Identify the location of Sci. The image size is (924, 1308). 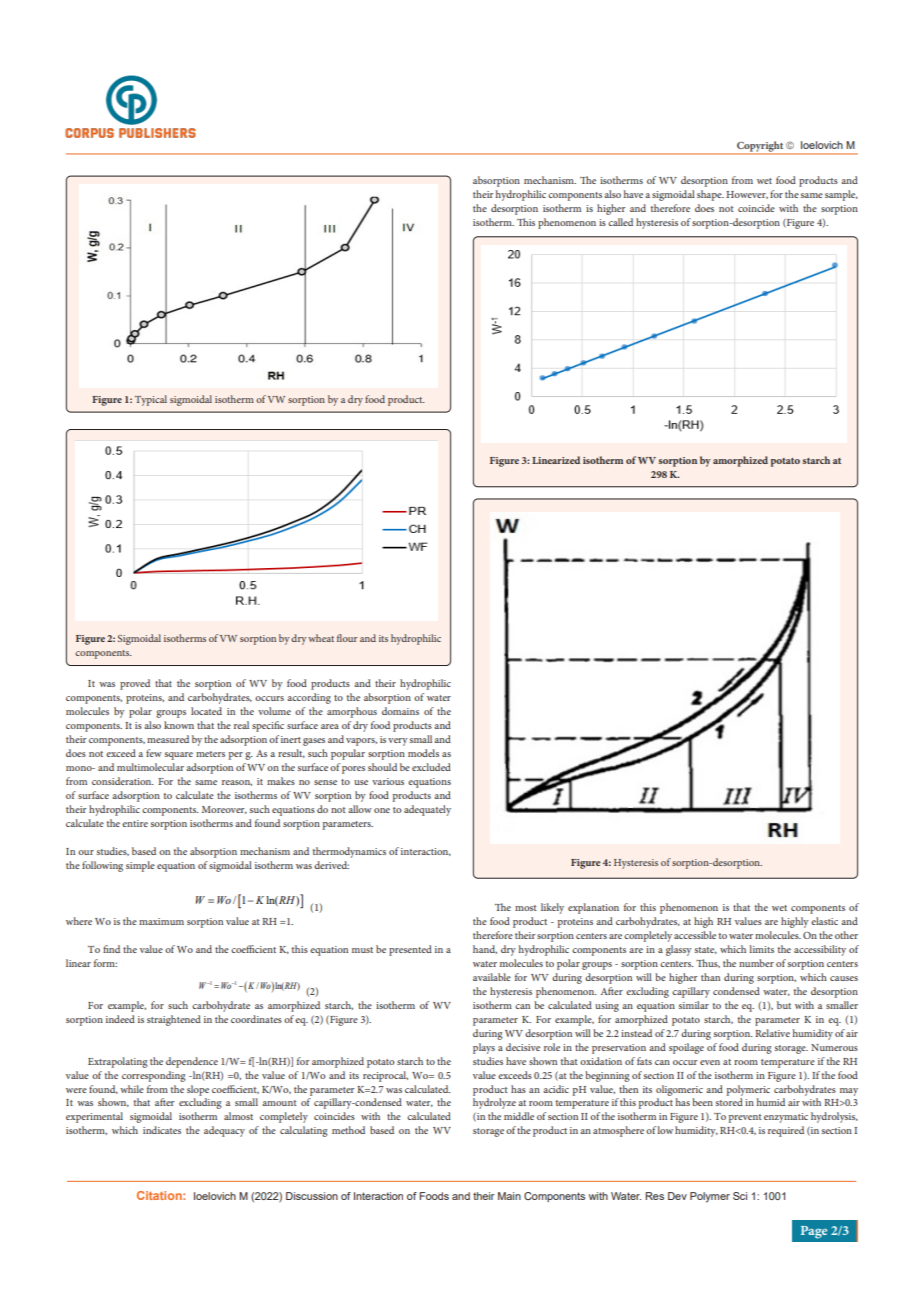
(740, 1196).
